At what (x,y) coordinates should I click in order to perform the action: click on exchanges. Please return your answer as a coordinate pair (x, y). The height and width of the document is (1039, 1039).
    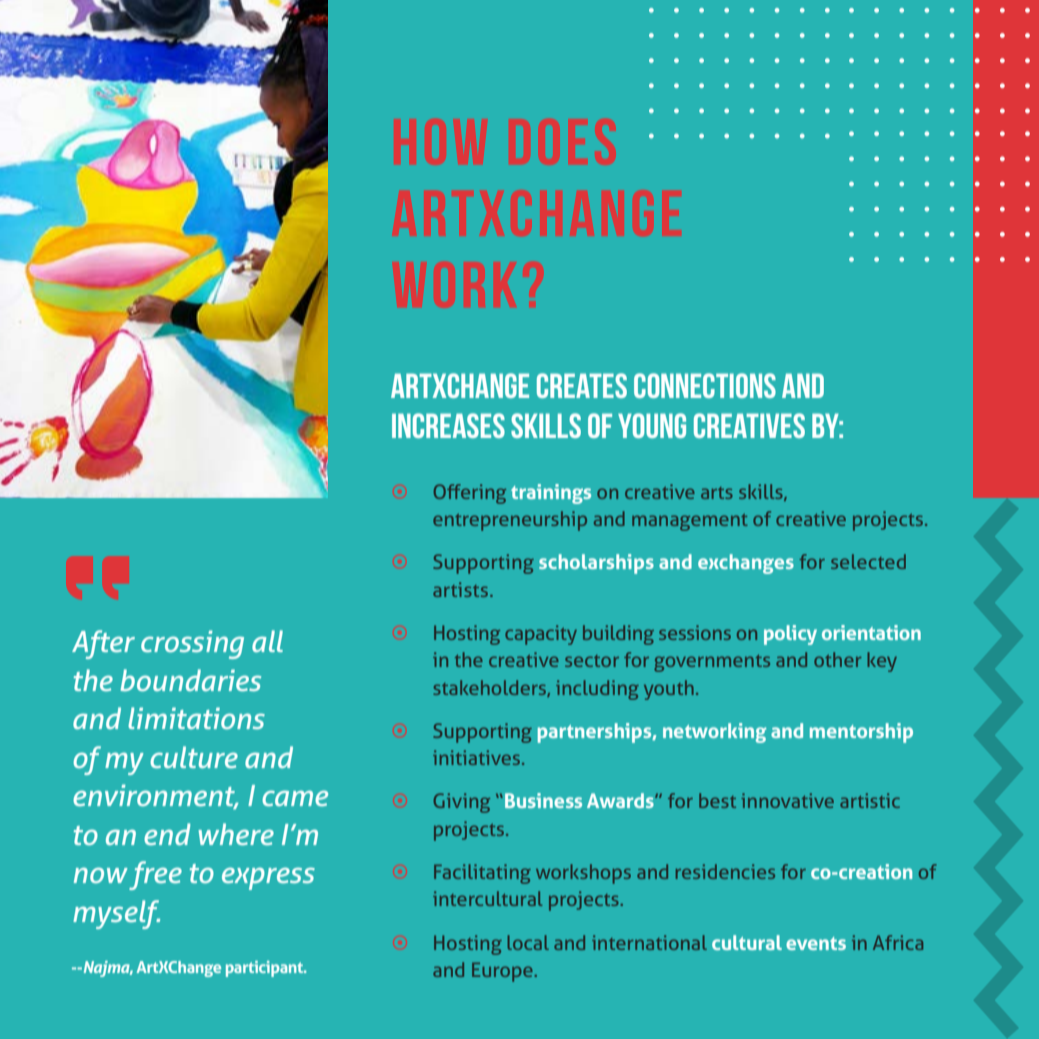
    Looking at the image, I should click on (746, 564).
